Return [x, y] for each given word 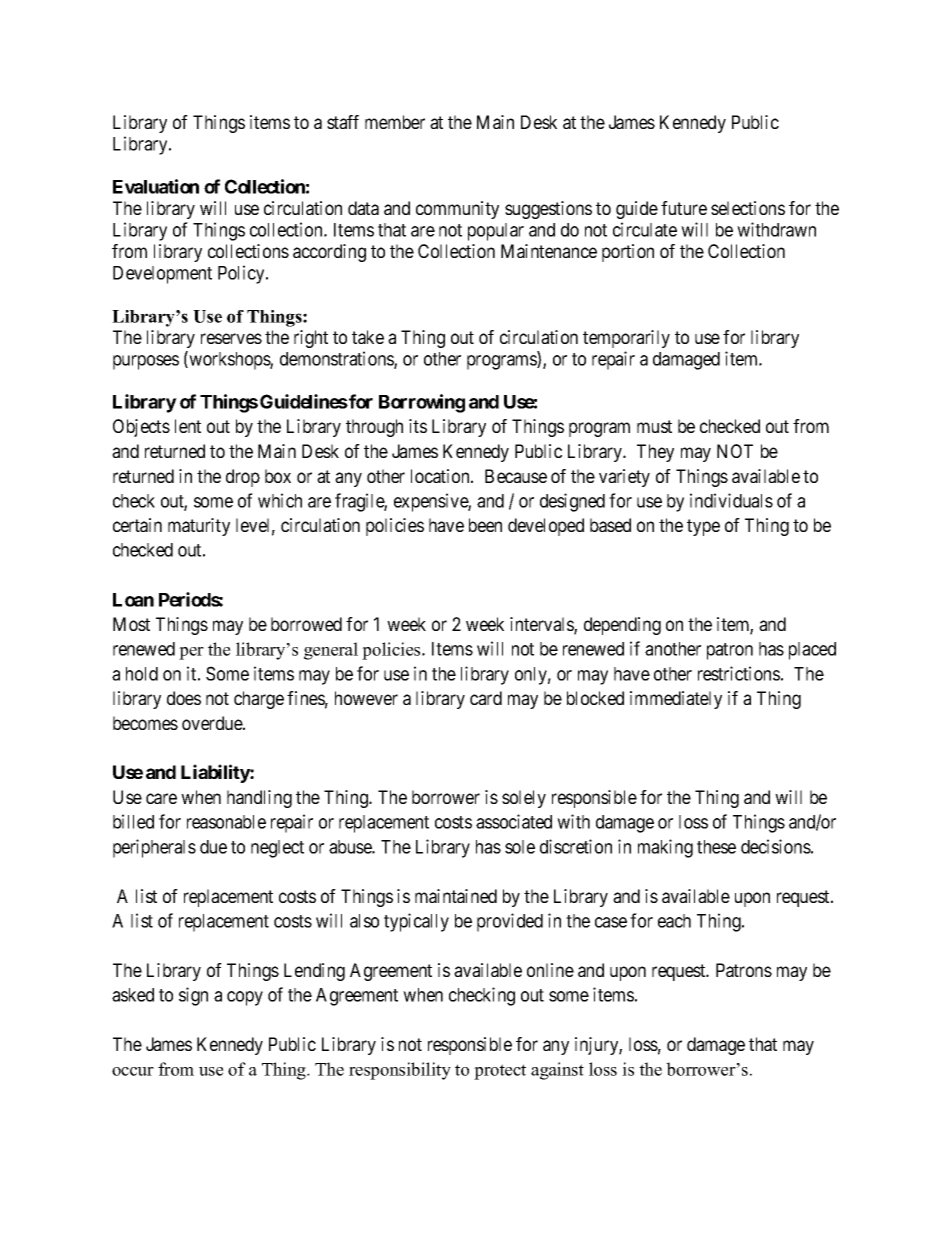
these [716, 847]
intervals [542, 625]
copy [245, 998]
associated [514, 821]
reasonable [226, 822]
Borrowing [422, 403]
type [703, 527]
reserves [231, 338]
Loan [133, 600]
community [457, 210]
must [654, 426]
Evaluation [156, 186]
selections [748, 208]
